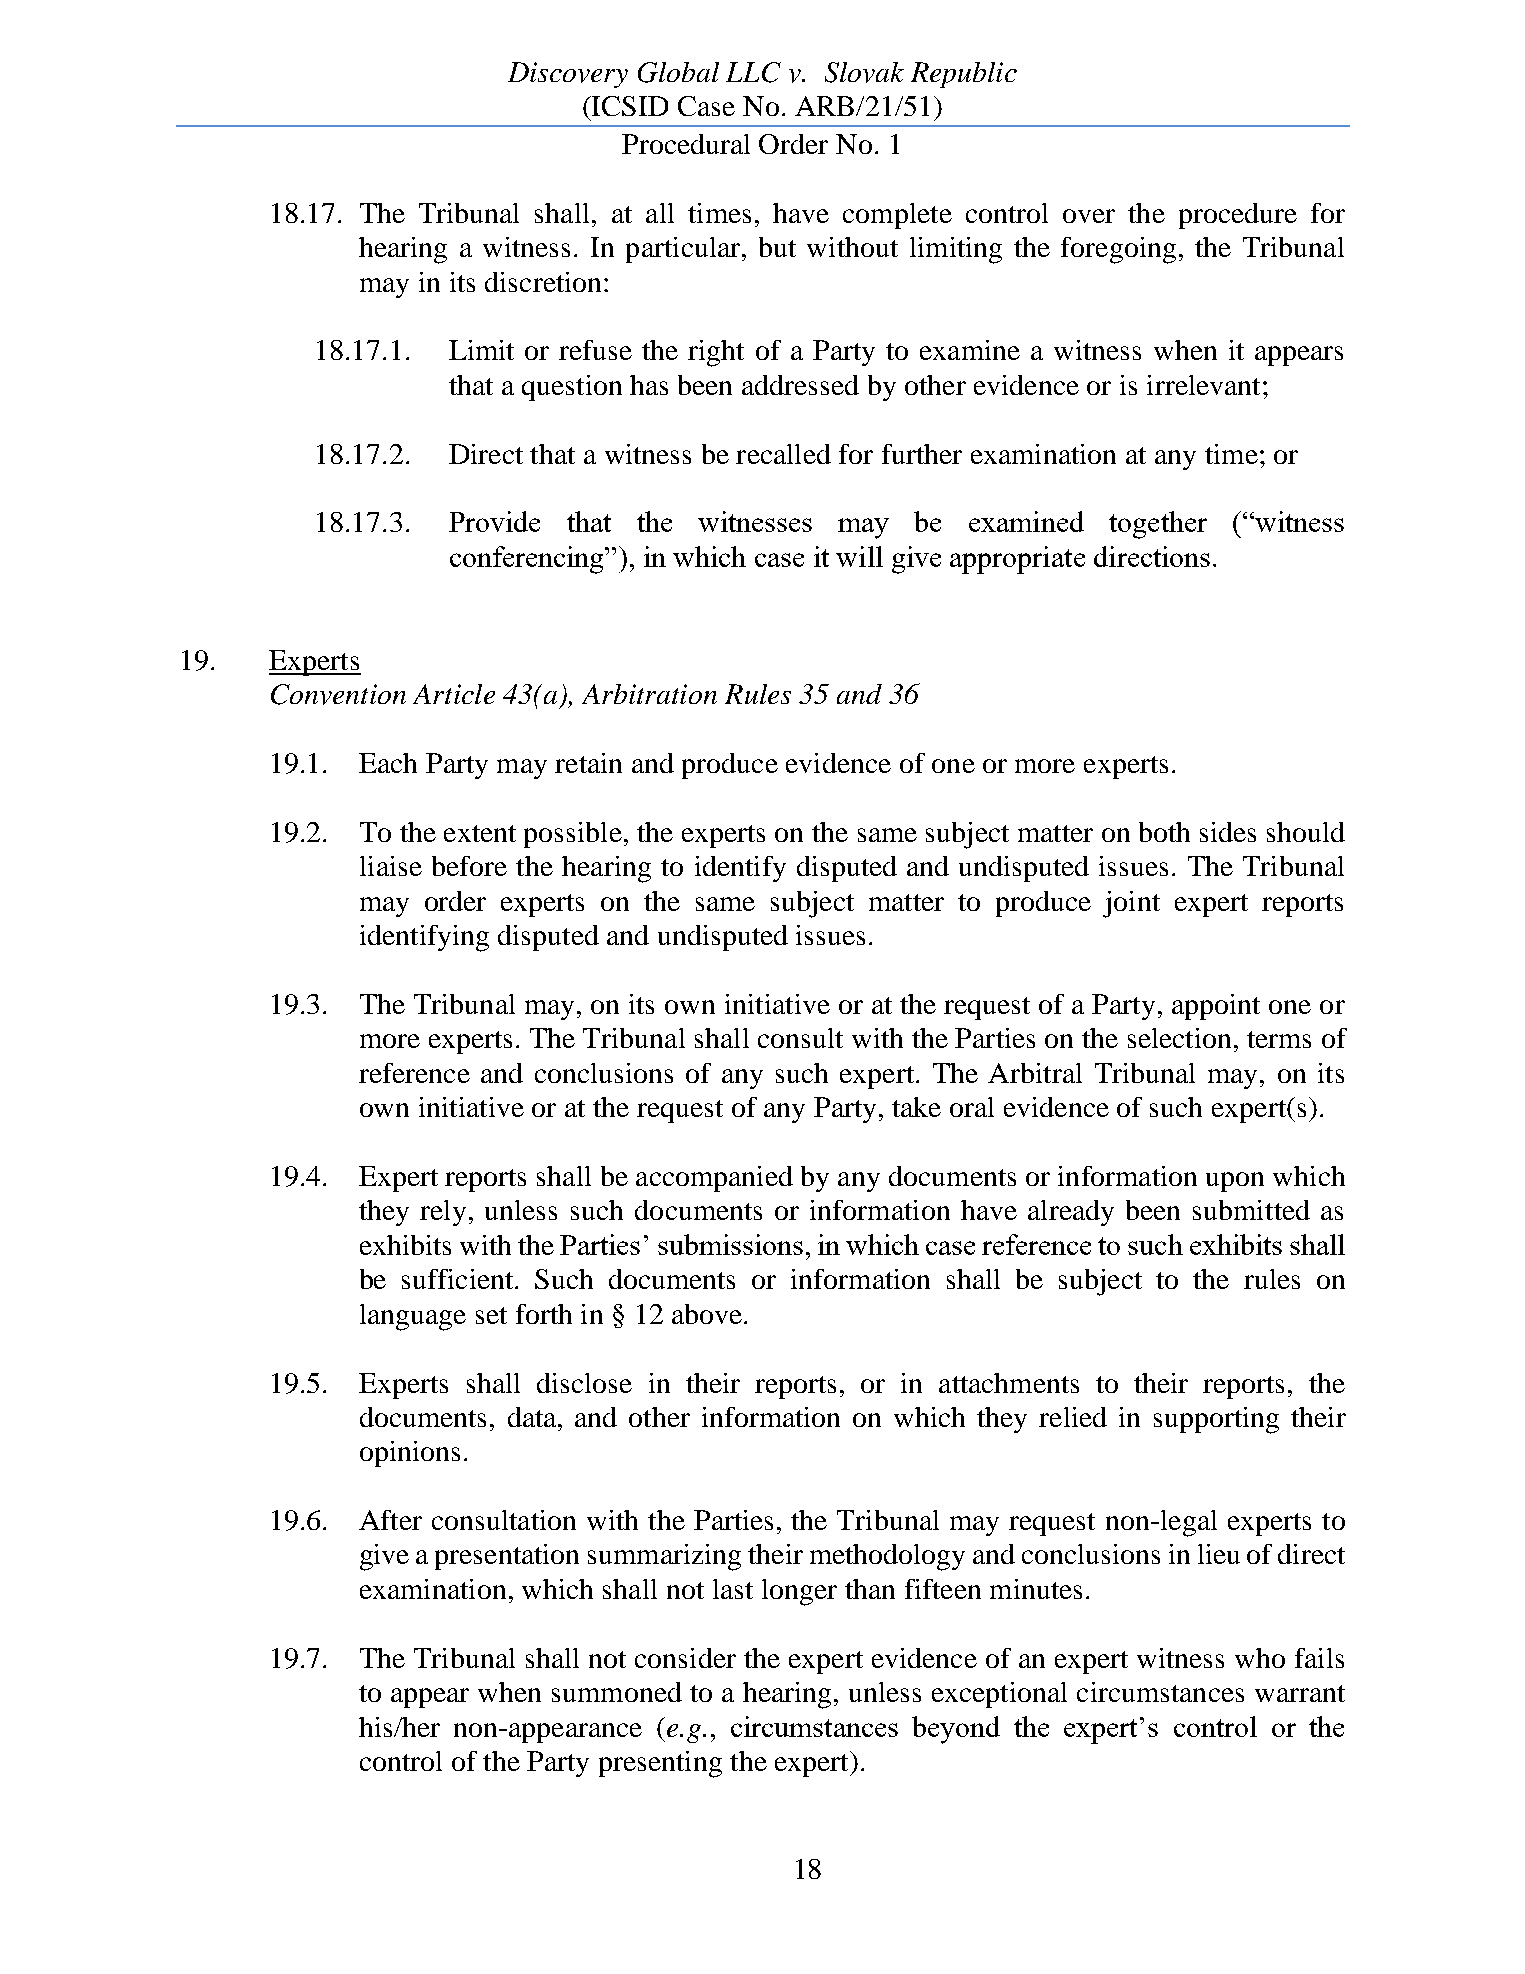 Image resolution: width=1525 pixels, height=1974 pixels. Describe the element at coordinates (630, 106) in the image. I see `ICSID` at that location.
